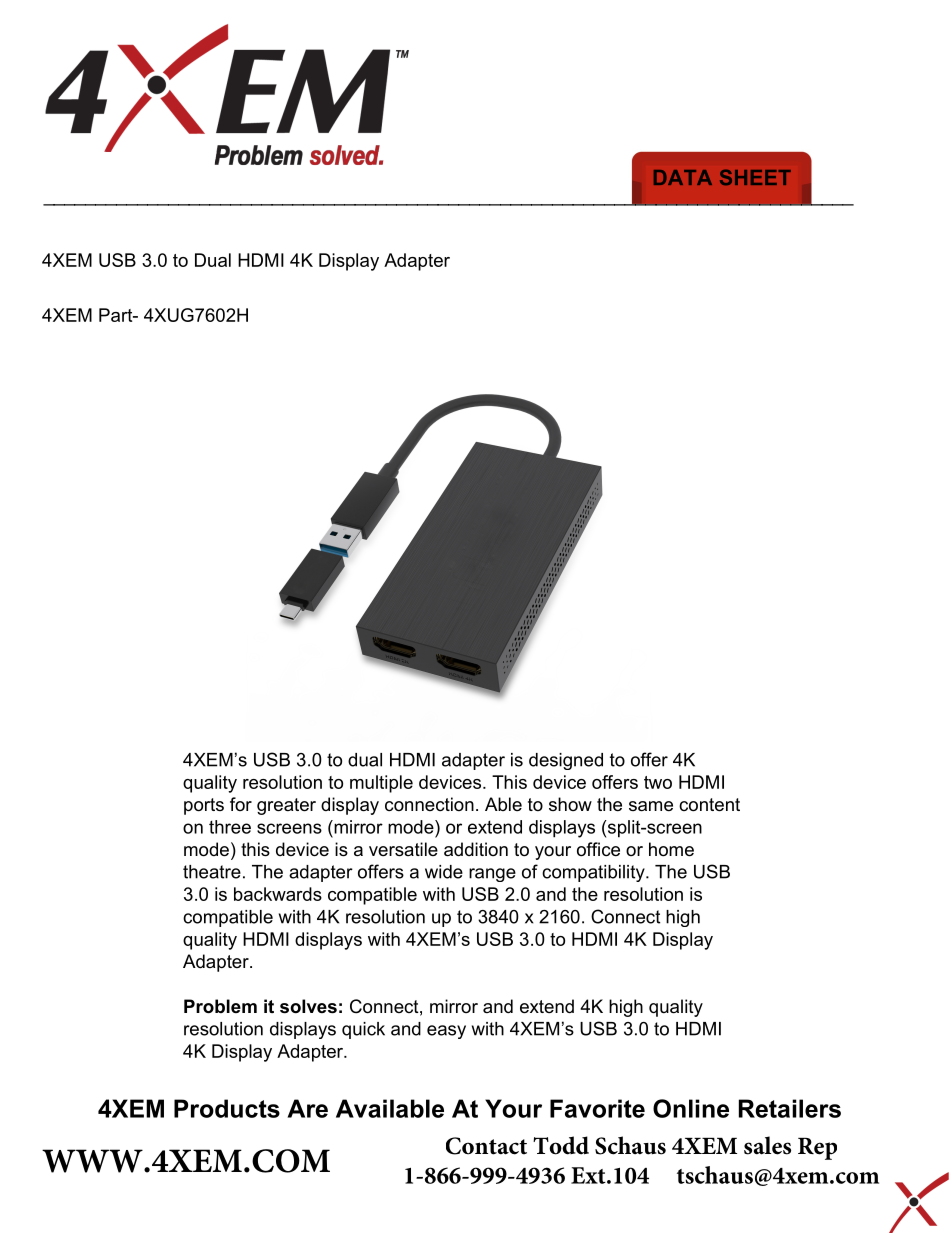 The width and height of the screenshot is (952, 1233). I want to click on range, so click(492, 875).
